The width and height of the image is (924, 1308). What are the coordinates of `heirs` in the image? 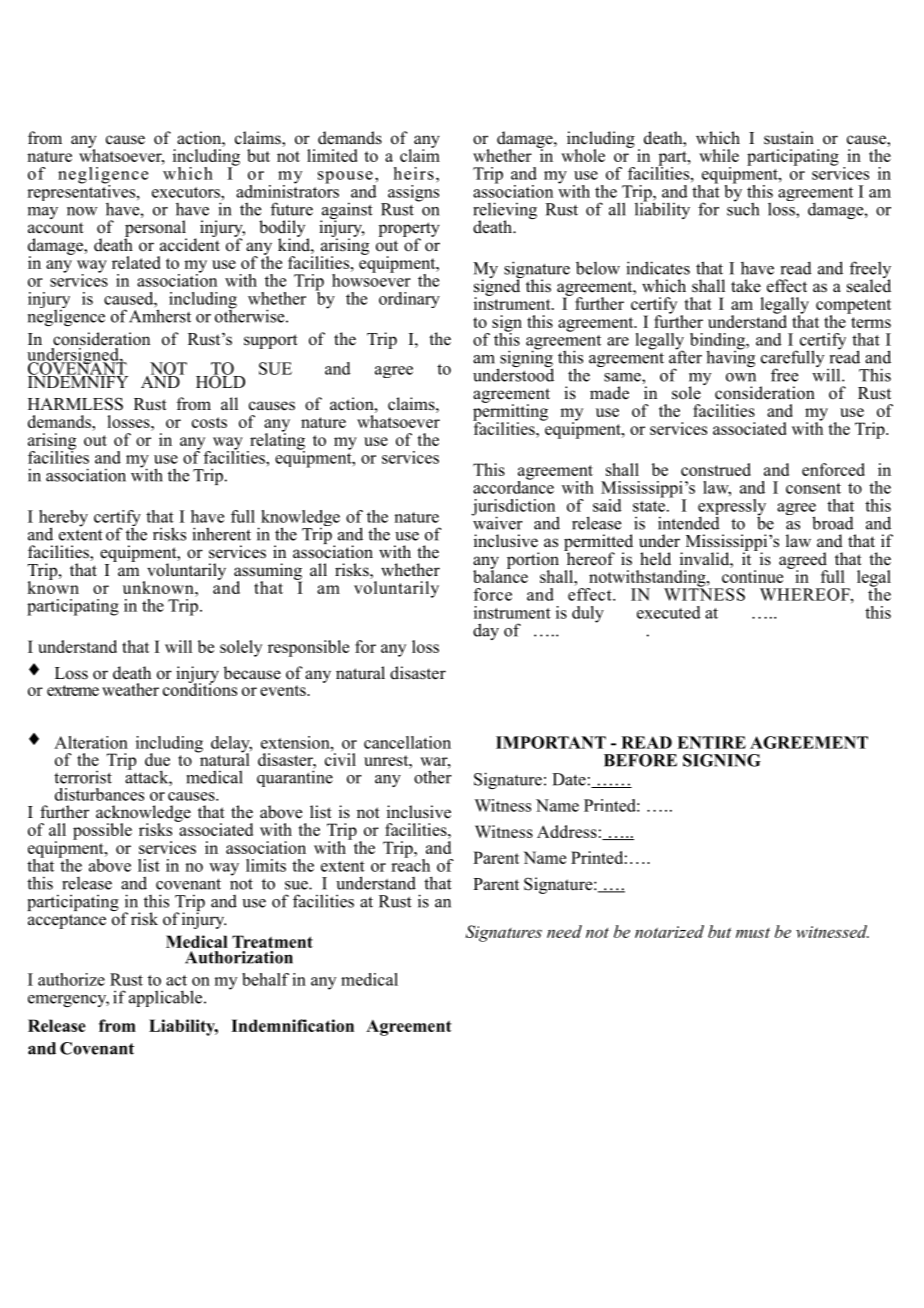 It's located at (414, 173).
